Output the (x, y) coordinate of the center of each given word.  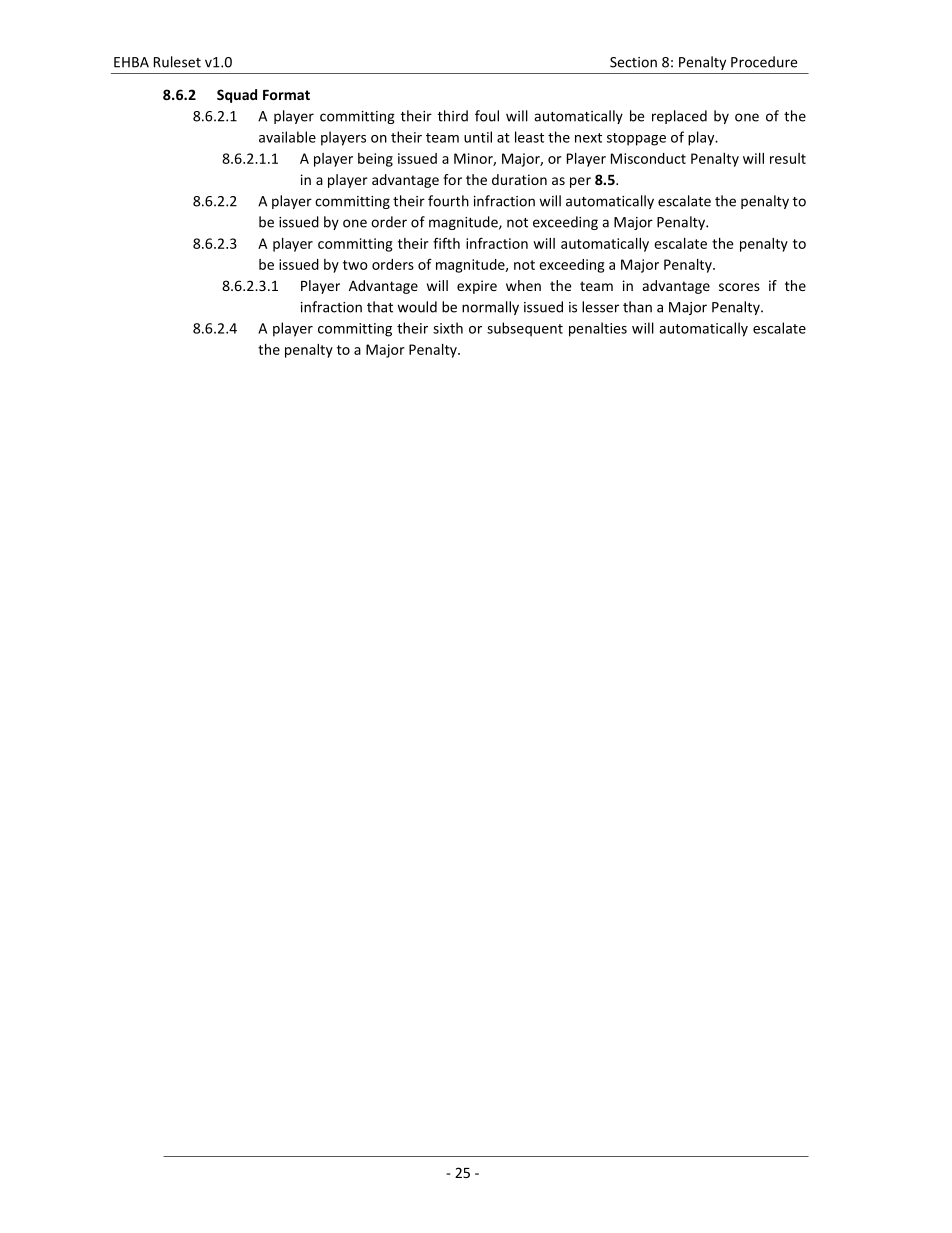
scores (739, 287)
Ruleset (177, 62)
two (355, 265)
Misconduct (648, 158)
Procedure (764, 62)
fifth (446, 243)
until (478, 137)
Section (633, 62)
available (287, 137)
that (380, 307)
